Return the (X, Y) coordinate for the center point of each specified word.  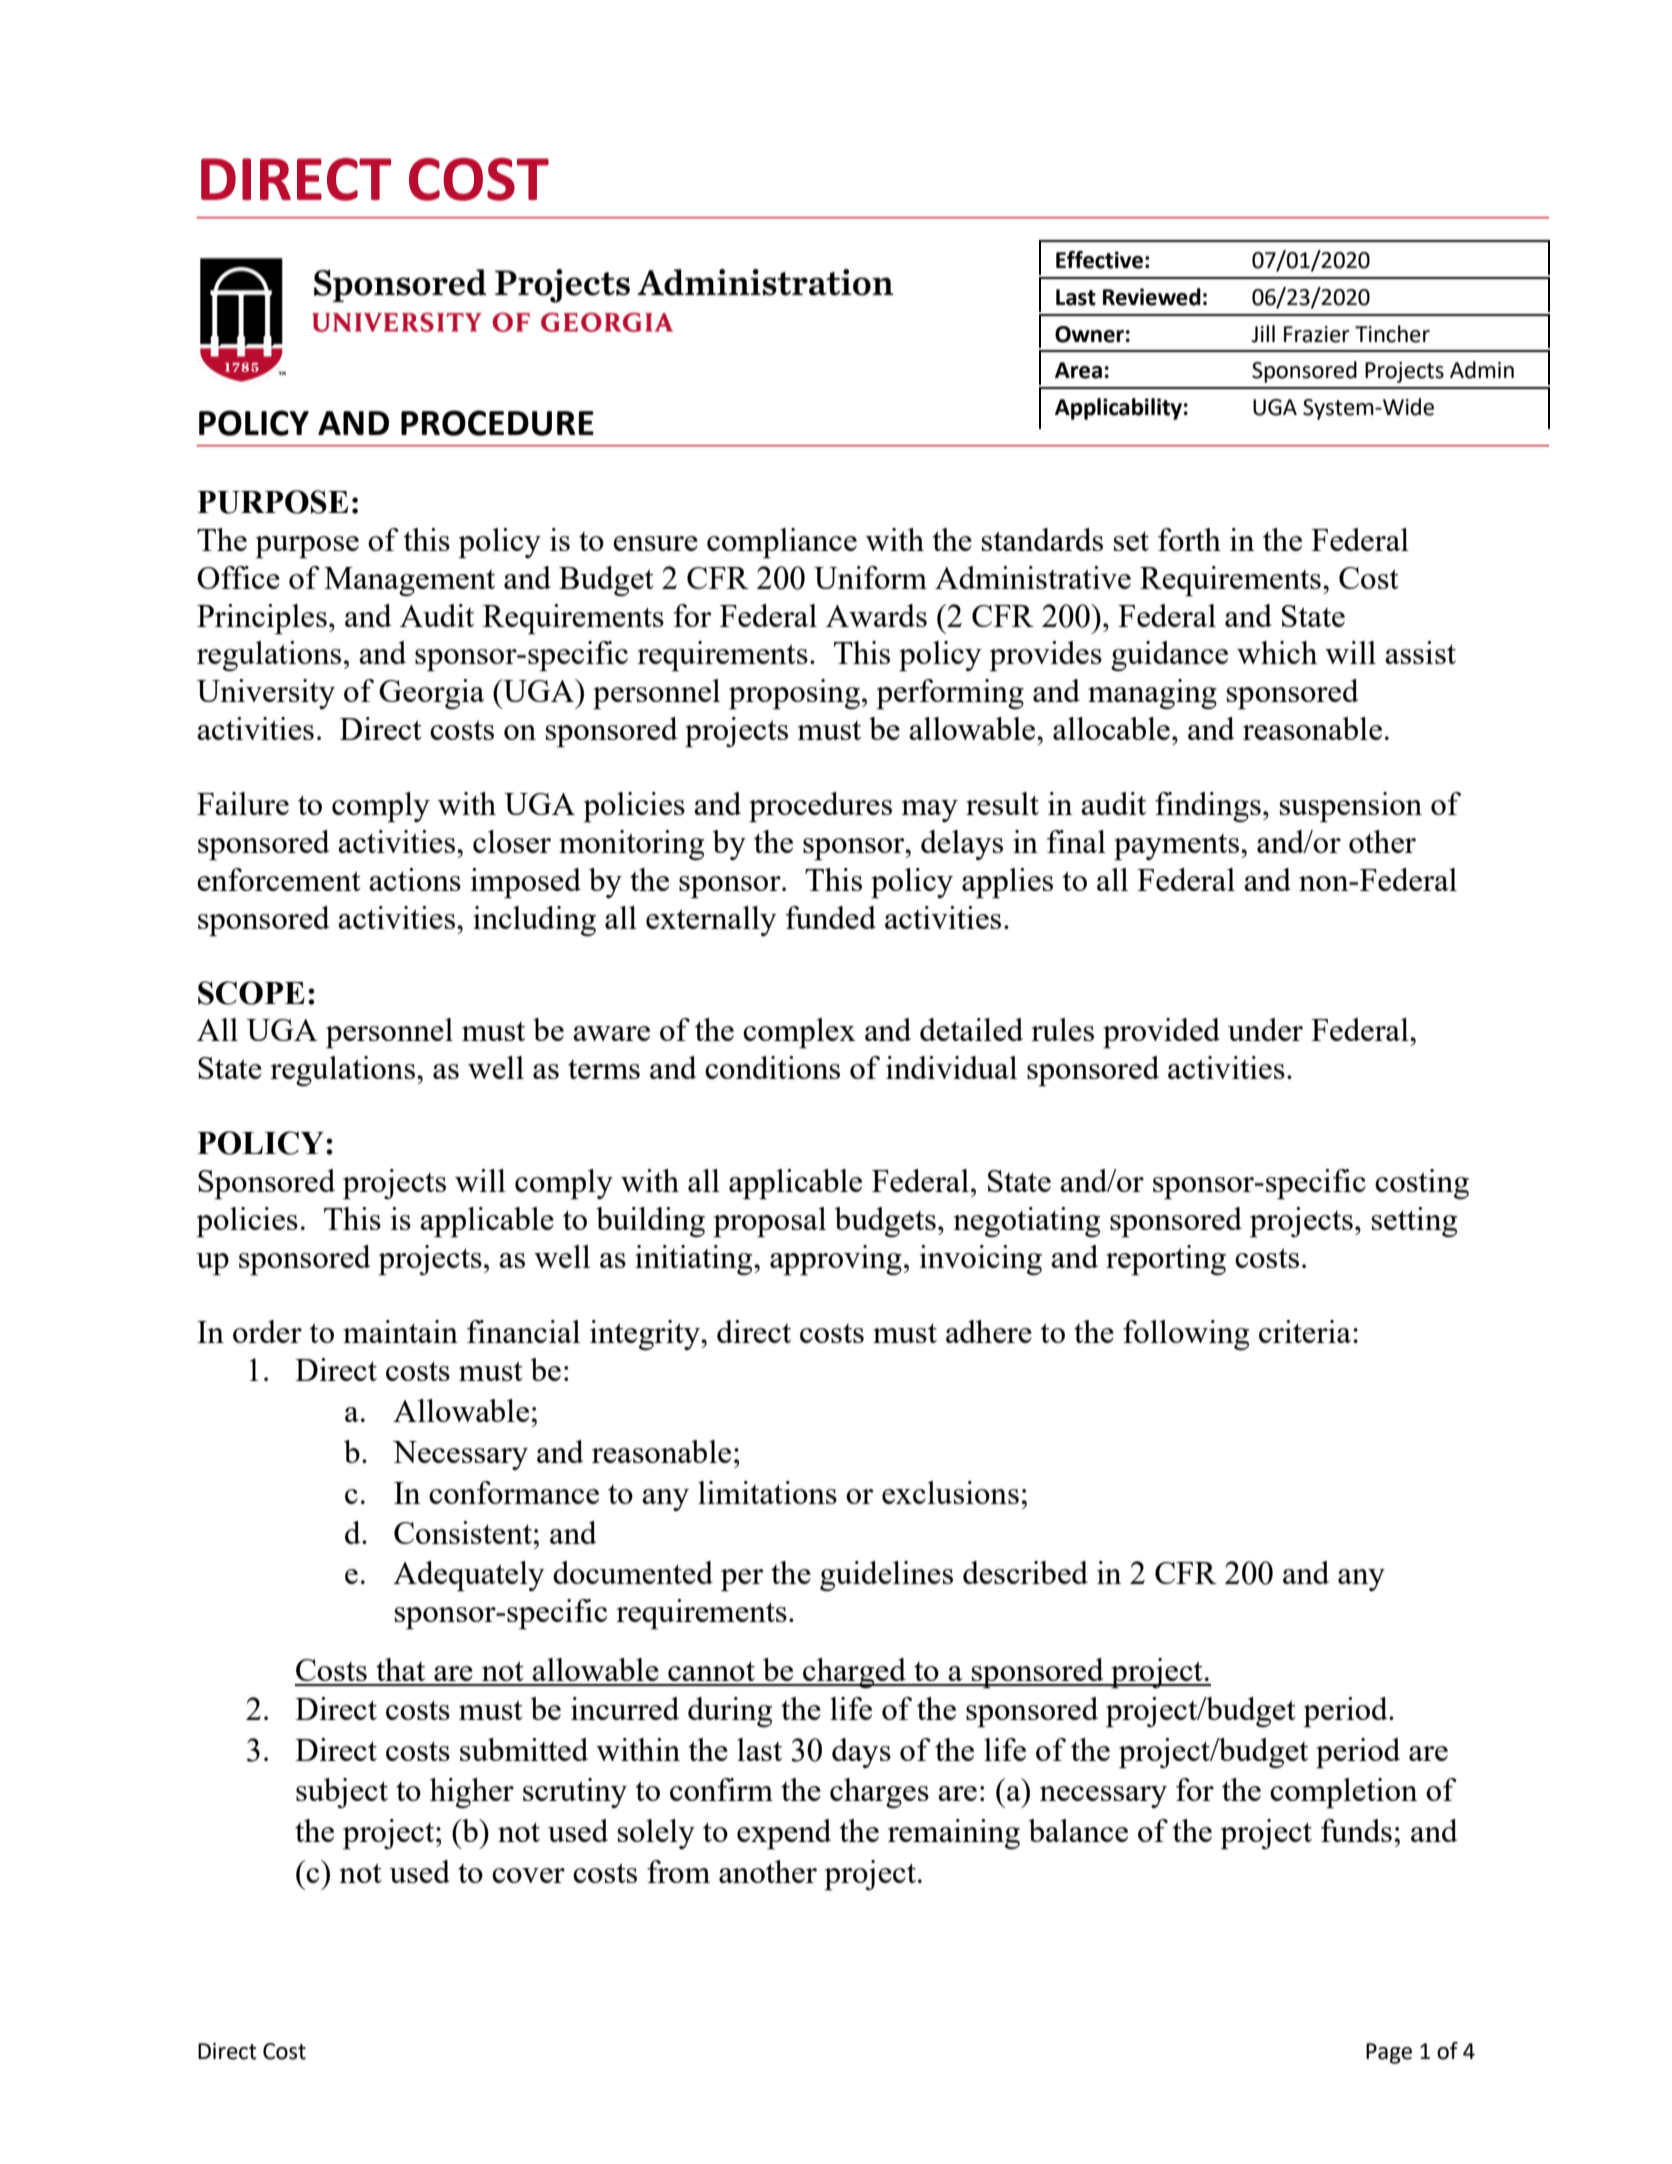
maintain (400, 1331)
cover (528, 1875)
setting (1414, 1222)
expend (784, 1834)
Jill (1263, 334)
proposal (769, 1222)
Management (409, 581)
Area (1078, 370)
